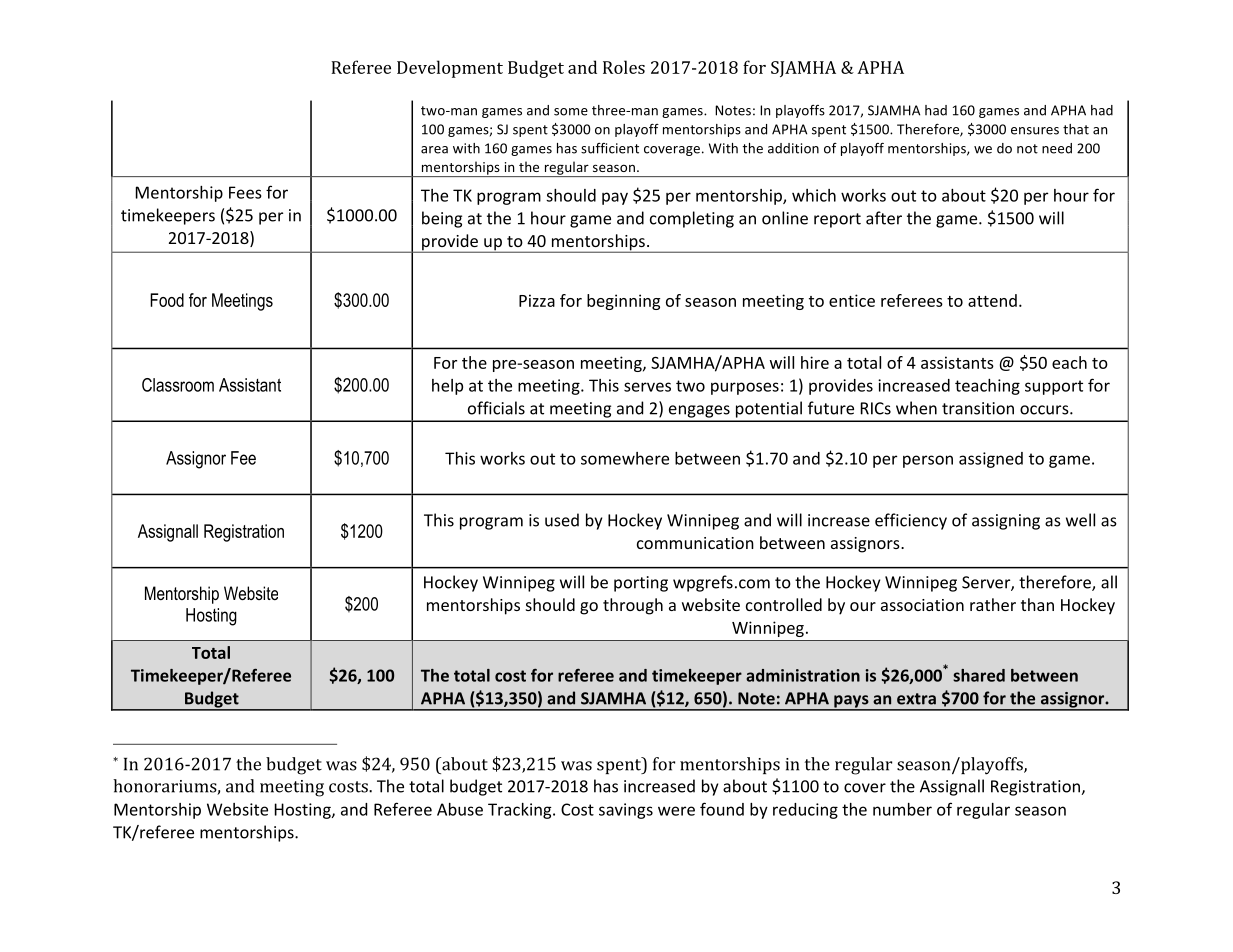 The height and width of the screenshot is (952, 1233). Describe the element at coordinates (460, 809) in the screenshot. I see `Abuse` at that location.
